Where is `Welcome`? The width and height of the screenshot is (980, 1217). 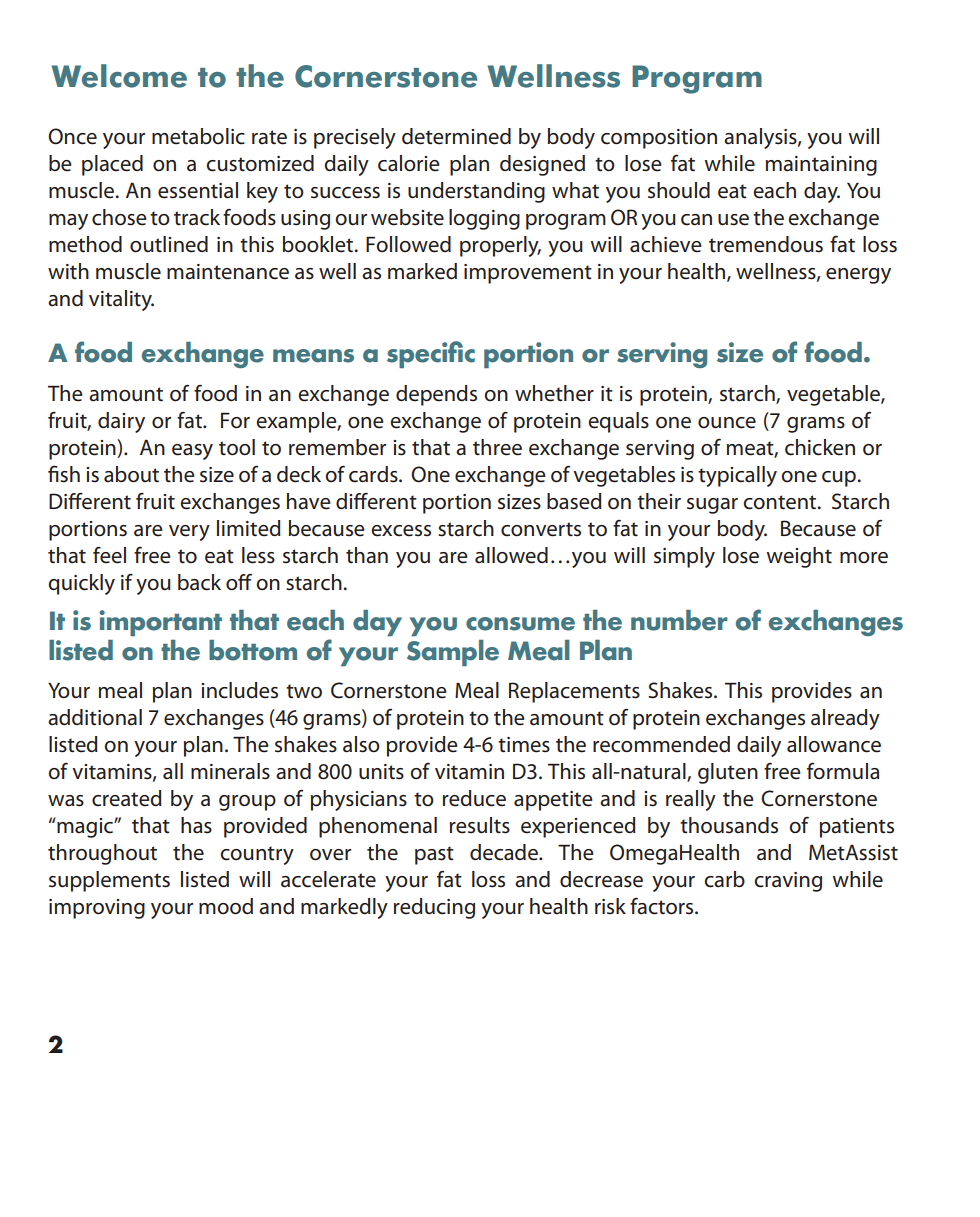
Welcome is located at coordinates (119, 76).
